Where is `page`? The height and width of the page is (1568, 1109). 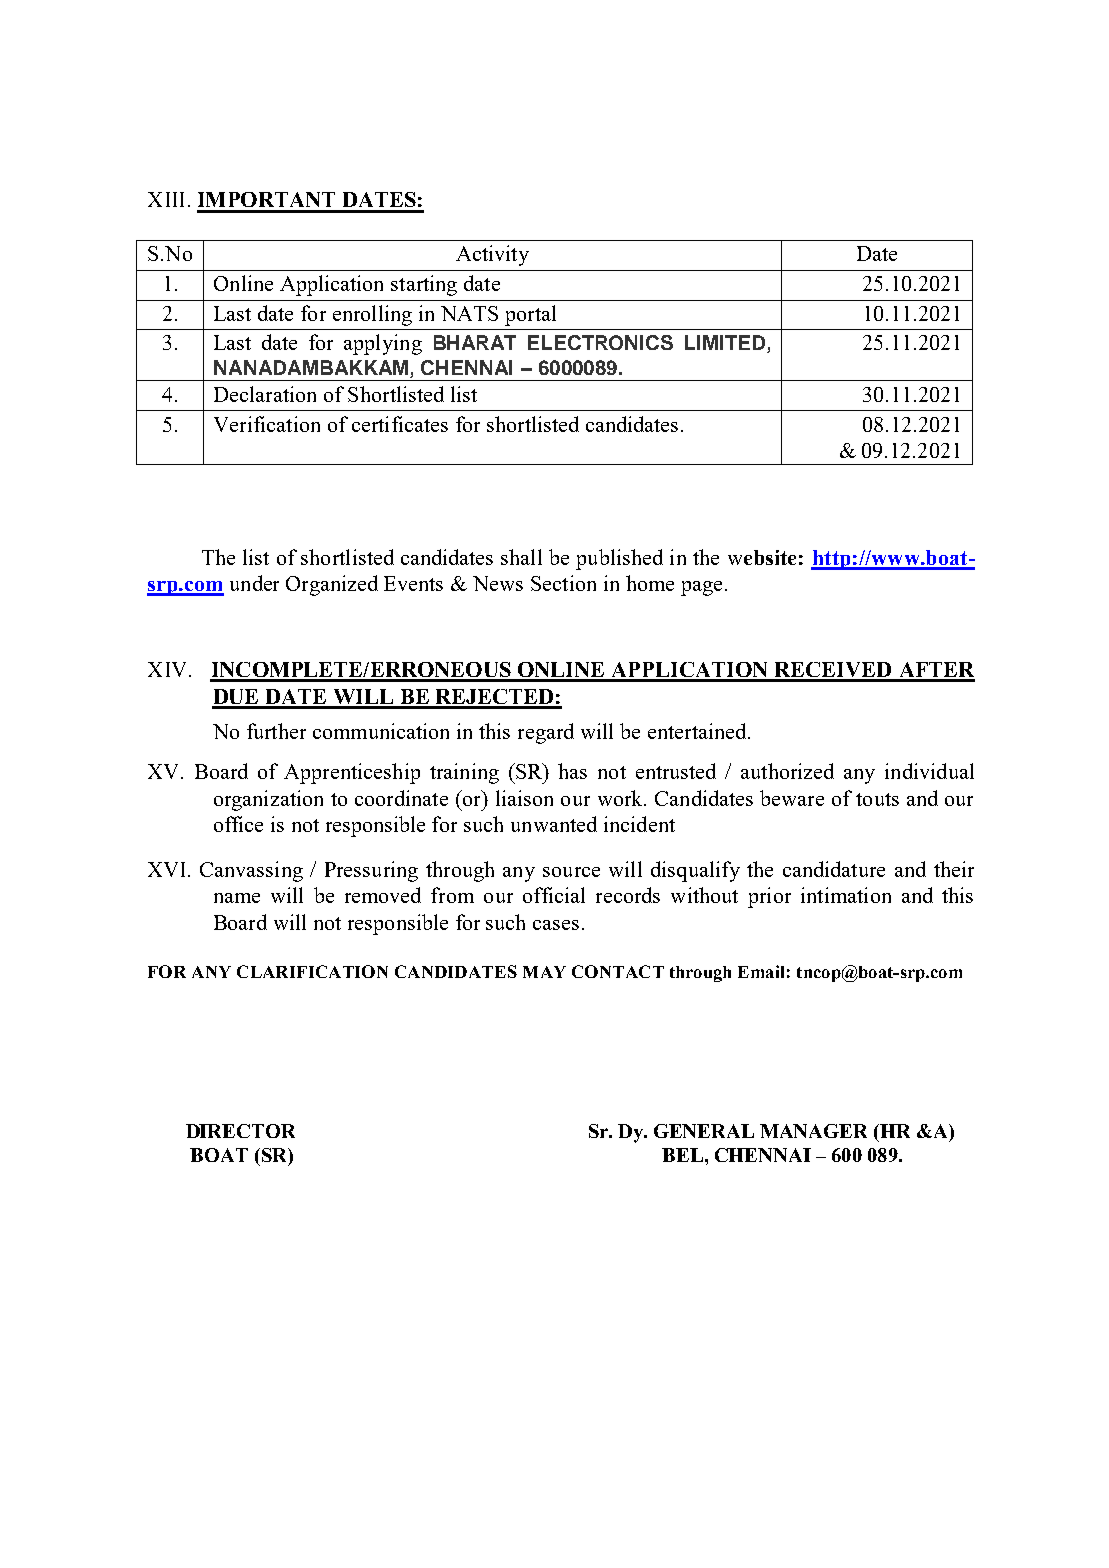
page is located at coordinates (701, 588).
